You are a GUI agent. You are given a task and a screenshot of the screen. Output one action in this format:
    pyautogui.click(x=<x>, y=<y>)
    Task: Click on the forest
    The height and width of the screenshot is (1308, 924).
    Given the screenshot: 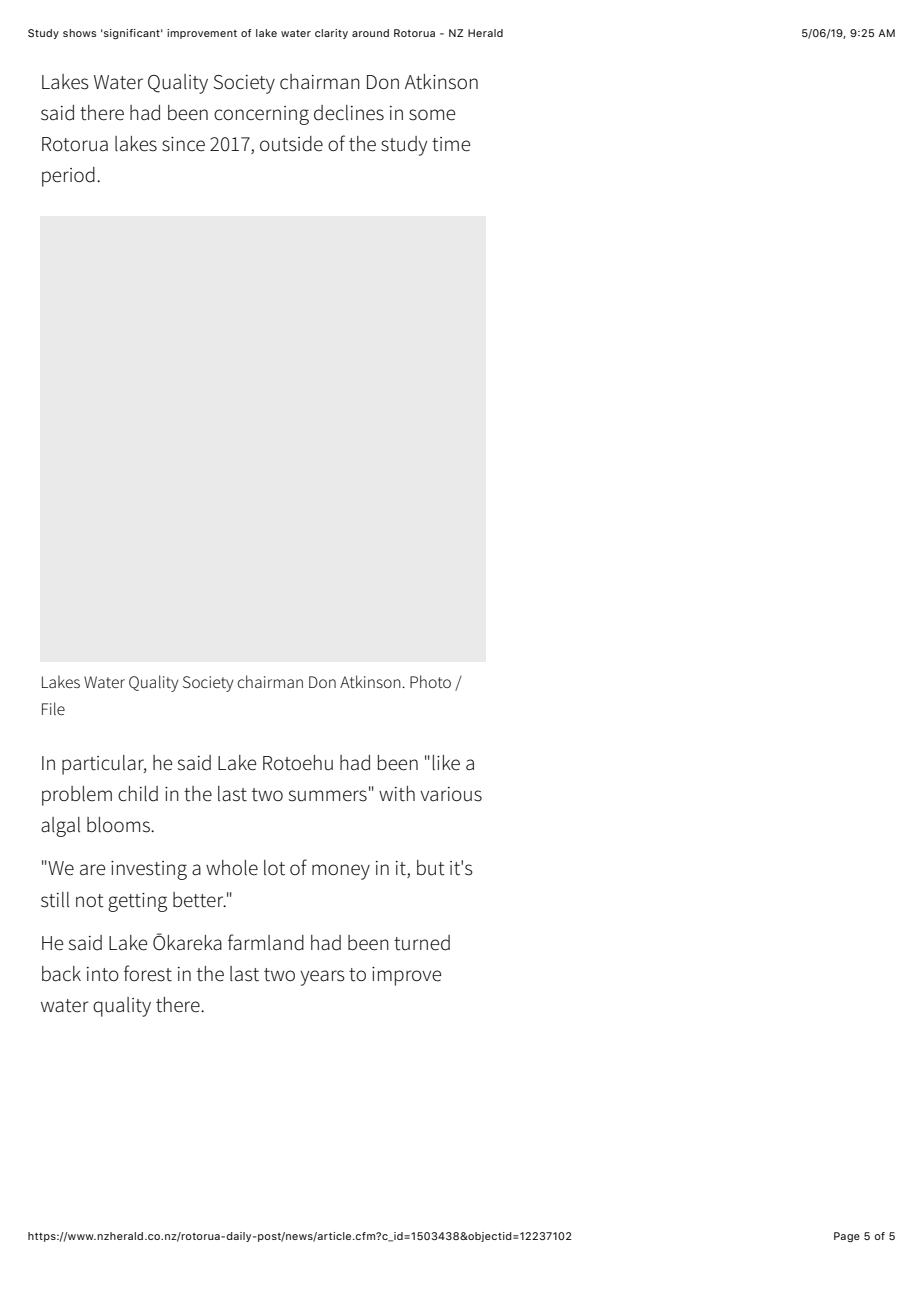 What is the action you would take?
    pyautogui.click(x=148, y=973)
